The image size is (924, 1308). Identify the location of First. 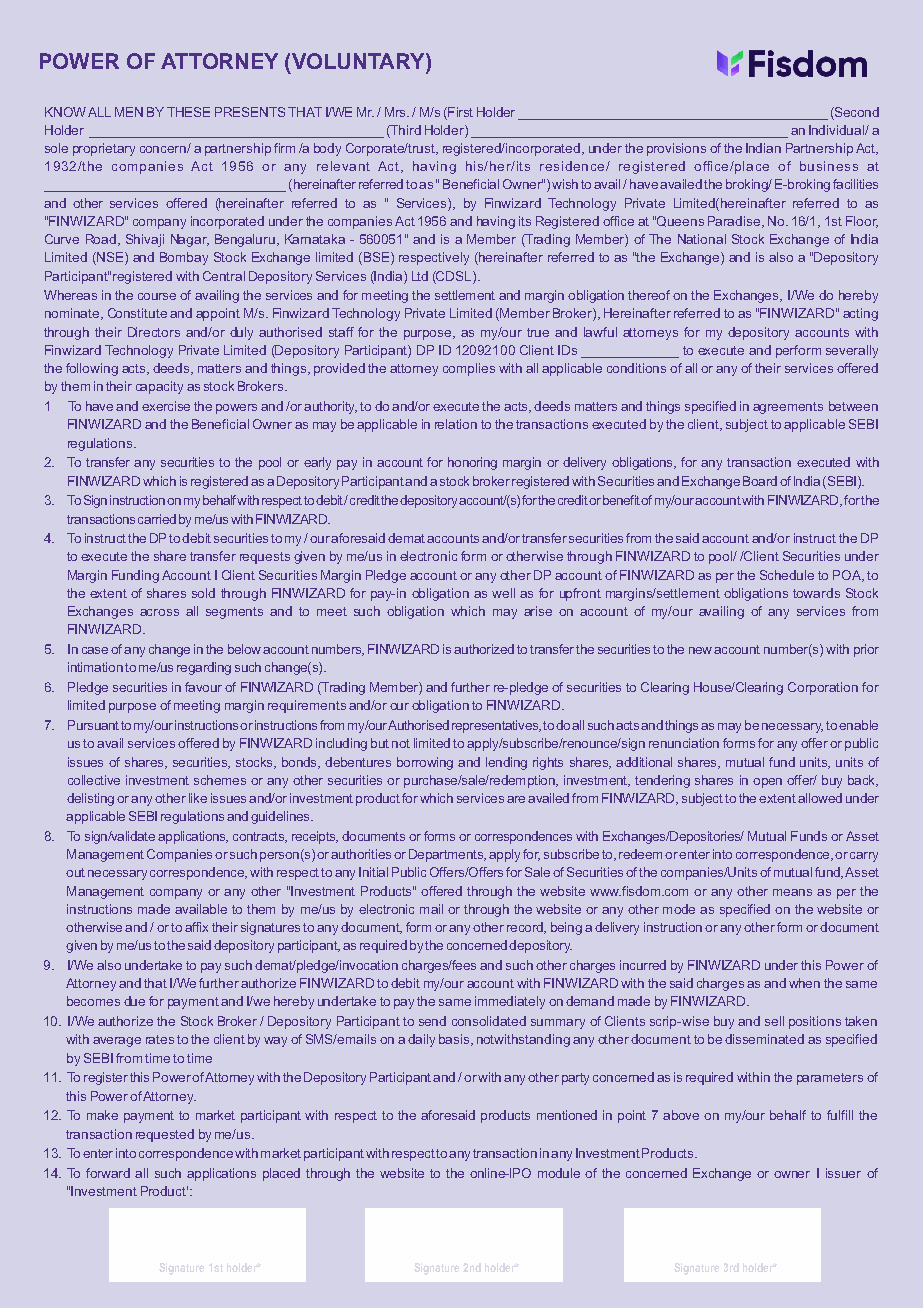
(459, 112).
